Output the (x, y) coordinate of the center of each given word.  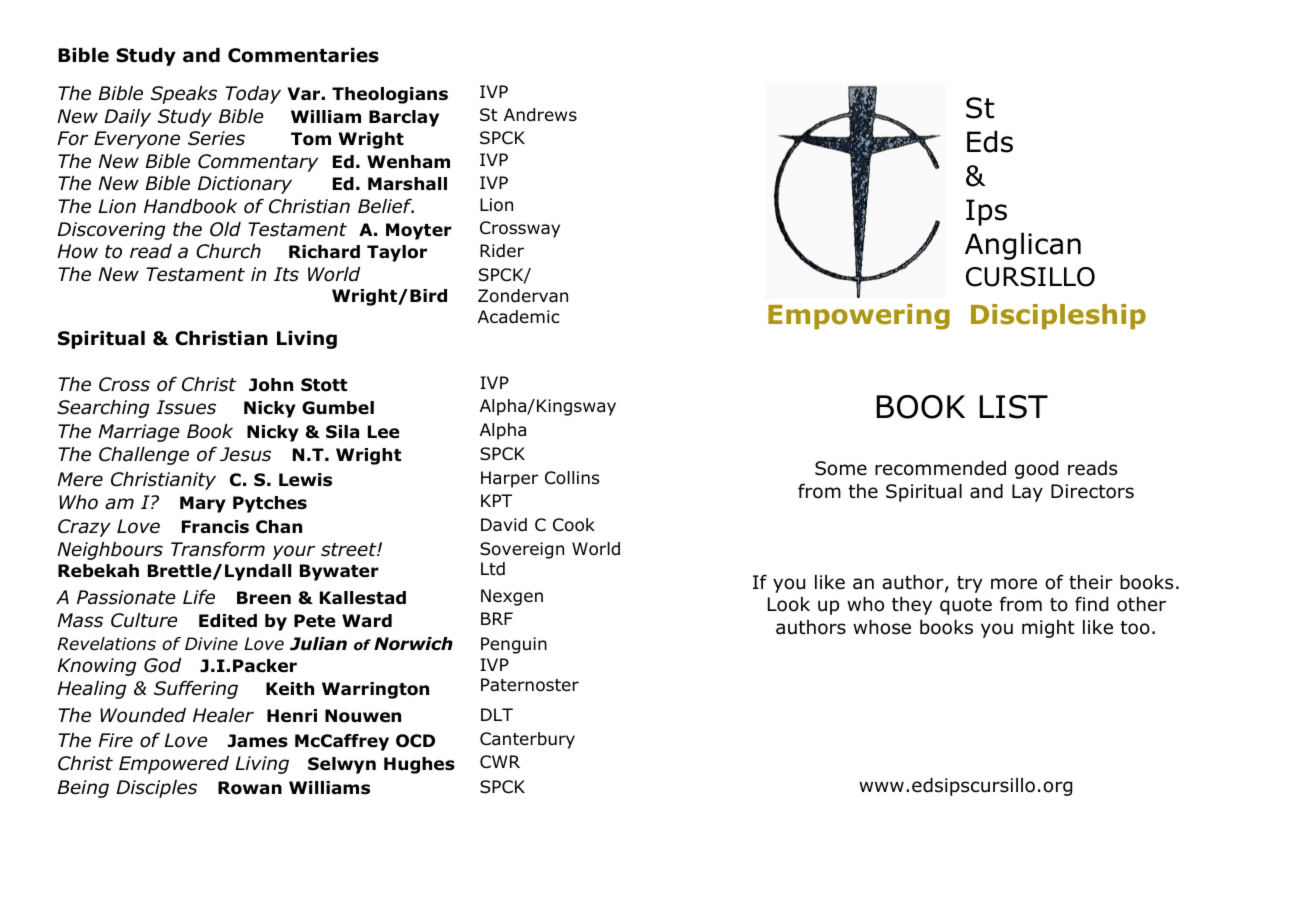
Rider (502, 251)
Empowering (859, 317)
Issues (186, 407)
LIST (1013, 407)
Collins (572, 478)
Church (228, 251)
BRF (497, 618)
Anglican (1023, 246)
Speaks (184, 95)
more (1014, 584)
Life (199, 597)
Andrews (540, 115)
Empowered (174, 765)
